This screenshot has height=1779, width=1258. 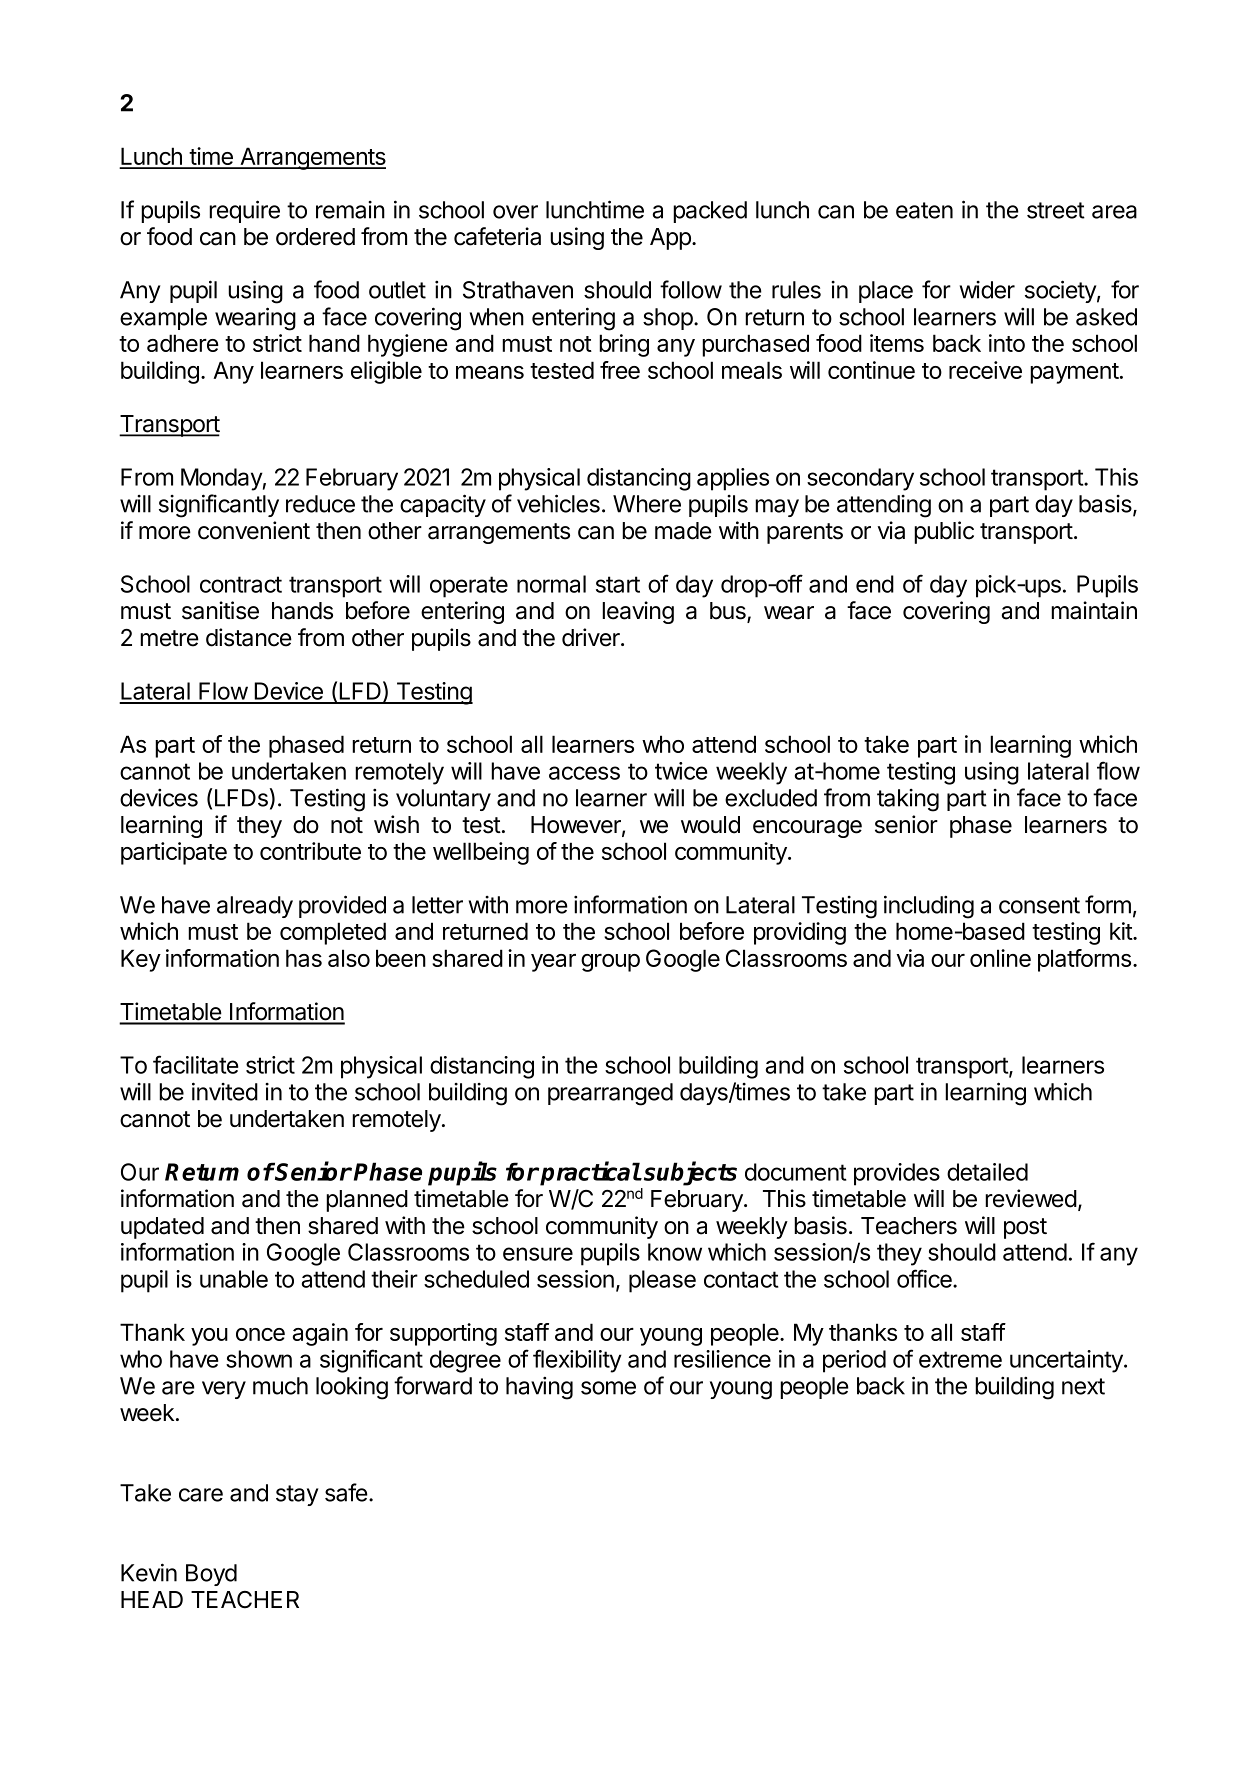 I want to click on wider, so click(x=987, y=290).
